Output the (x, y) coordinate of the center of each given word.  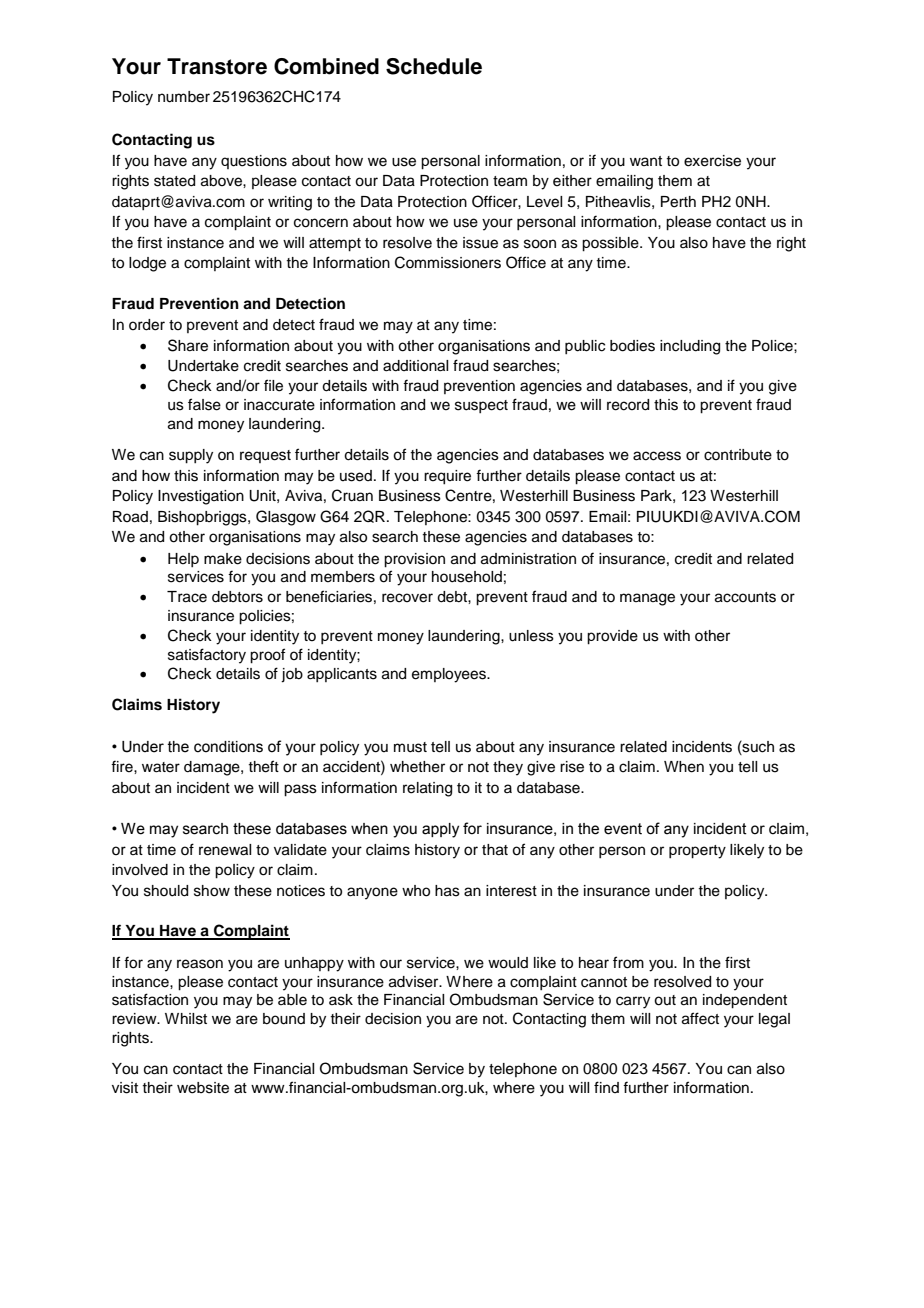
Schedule (434, 66)
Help (183, 560)
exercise (712, 161)
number (184, 97)
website (203, 1088)
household (467, 577)
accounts (745, 597)
